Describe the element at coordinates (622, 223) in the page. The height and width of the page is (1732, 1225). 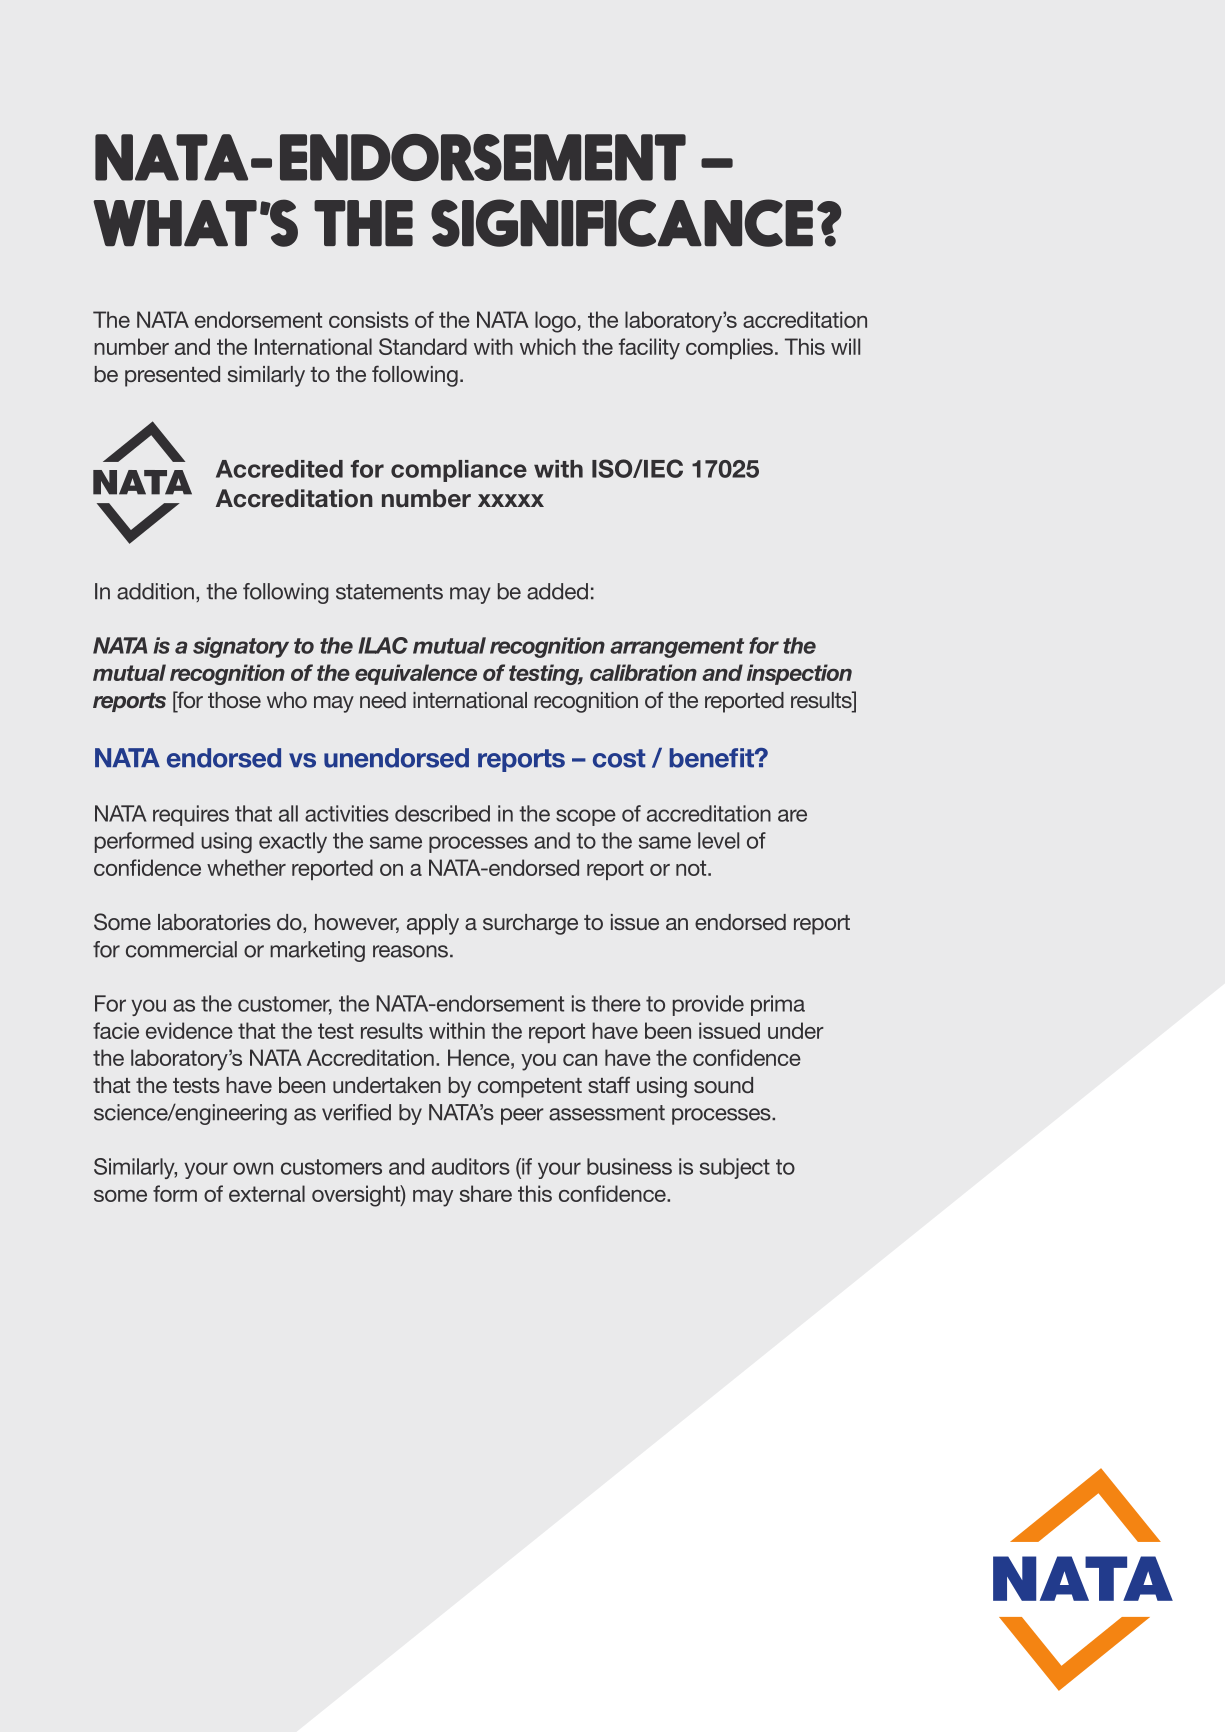
I see `SIGNIFICANCE` at that location.
